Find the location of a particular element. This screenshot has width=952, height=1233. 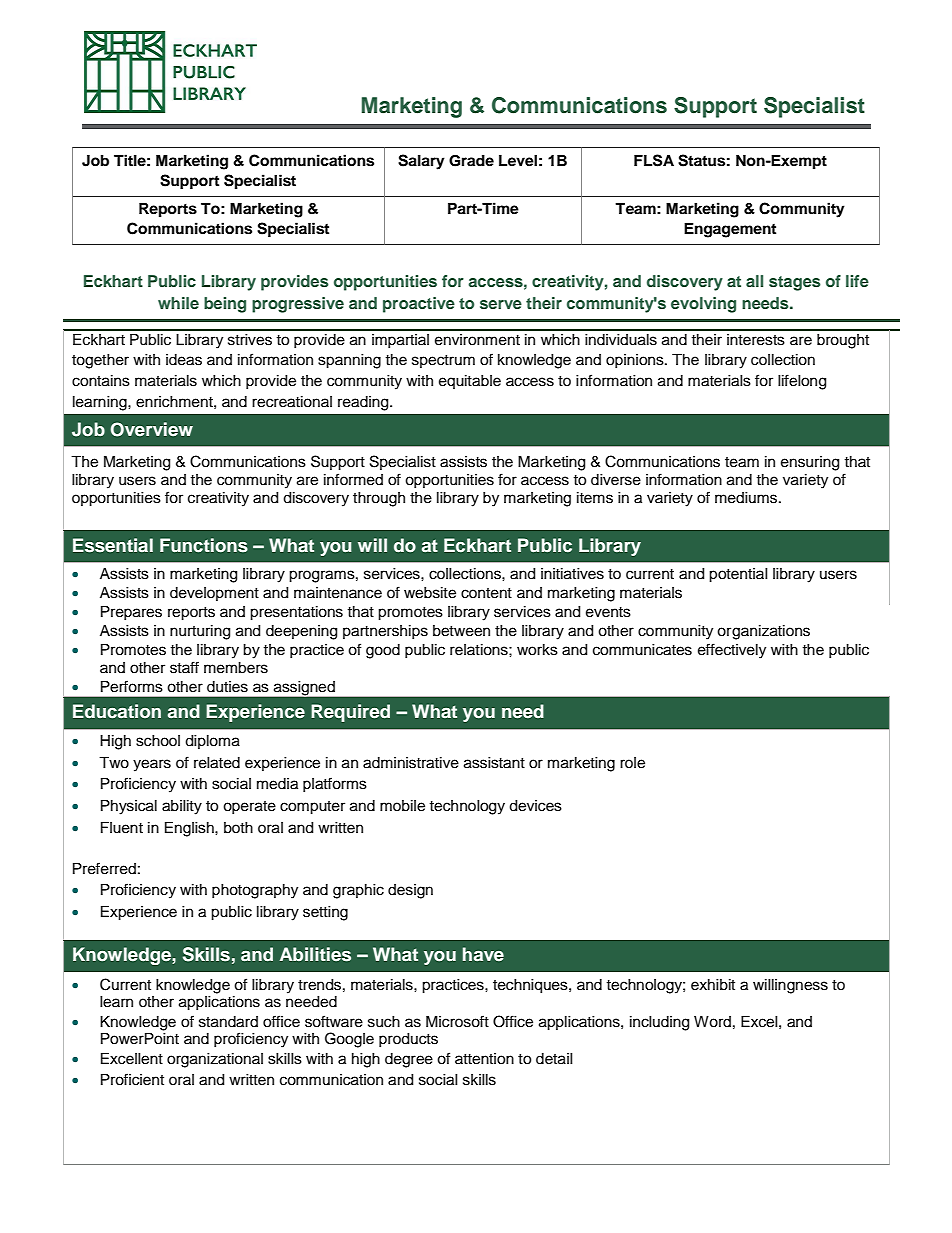

Grade is located at coordinates (471, 161).
